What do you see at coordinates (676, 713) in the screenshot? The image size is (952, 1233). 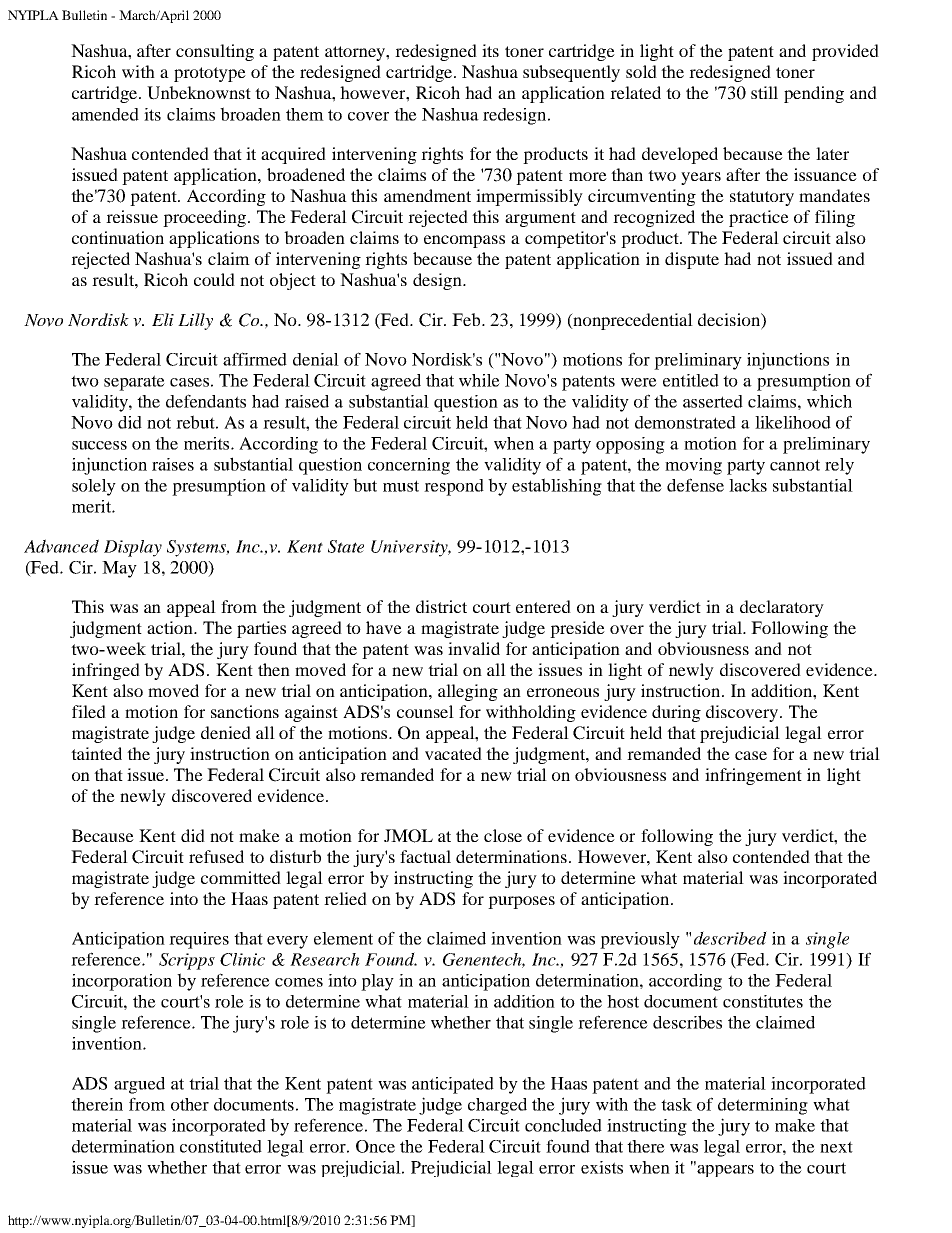 I see `during` at bounding box center [676, 713].
